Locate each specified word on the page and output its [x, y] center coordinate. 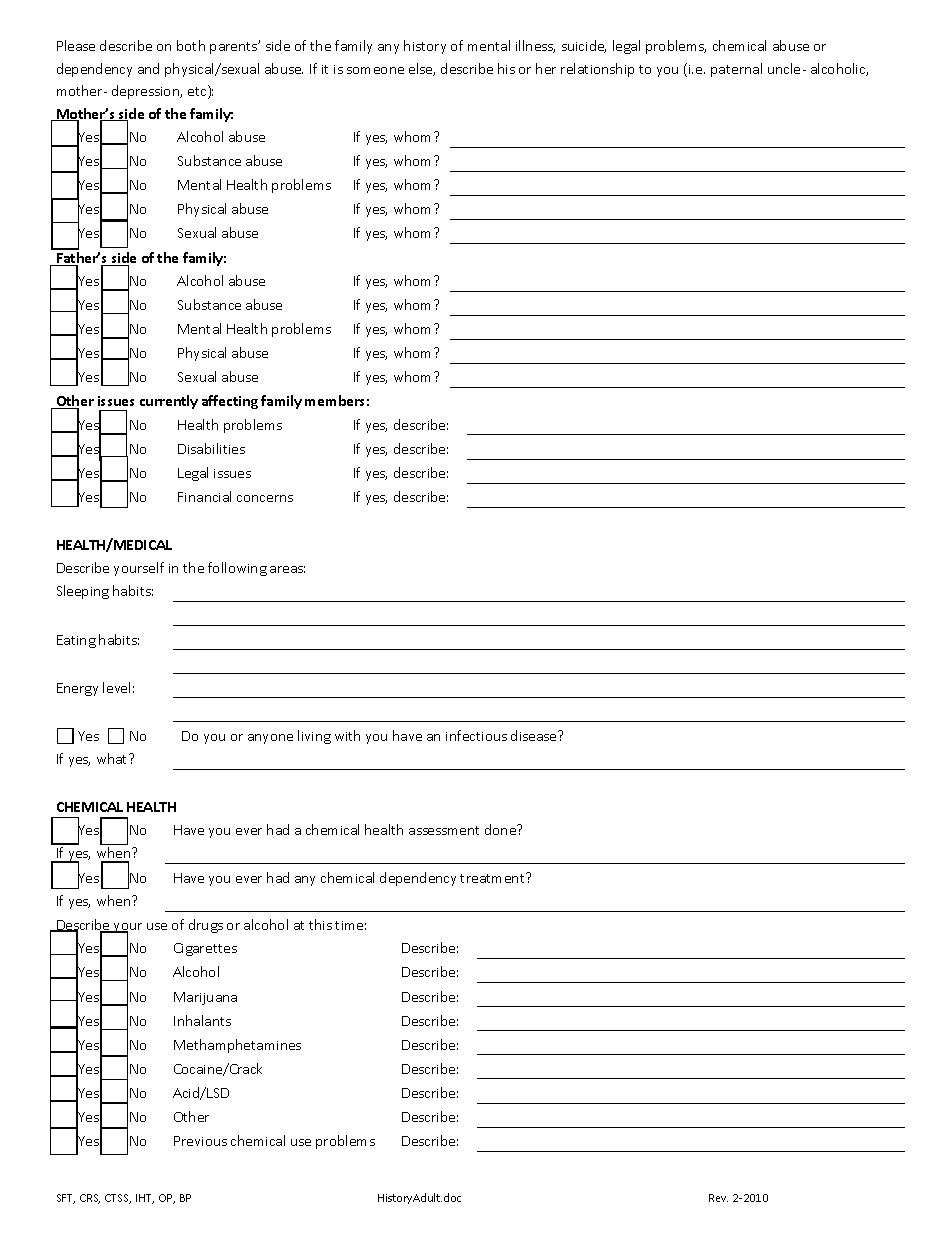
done [502, 829]
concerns [265, 498]
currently [169, 402]
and [148, 68]
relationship [597, 70]
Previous [200, 1141]
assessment [444, 830]
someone [375, 70]
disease [535, 735]
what [113, 758]
